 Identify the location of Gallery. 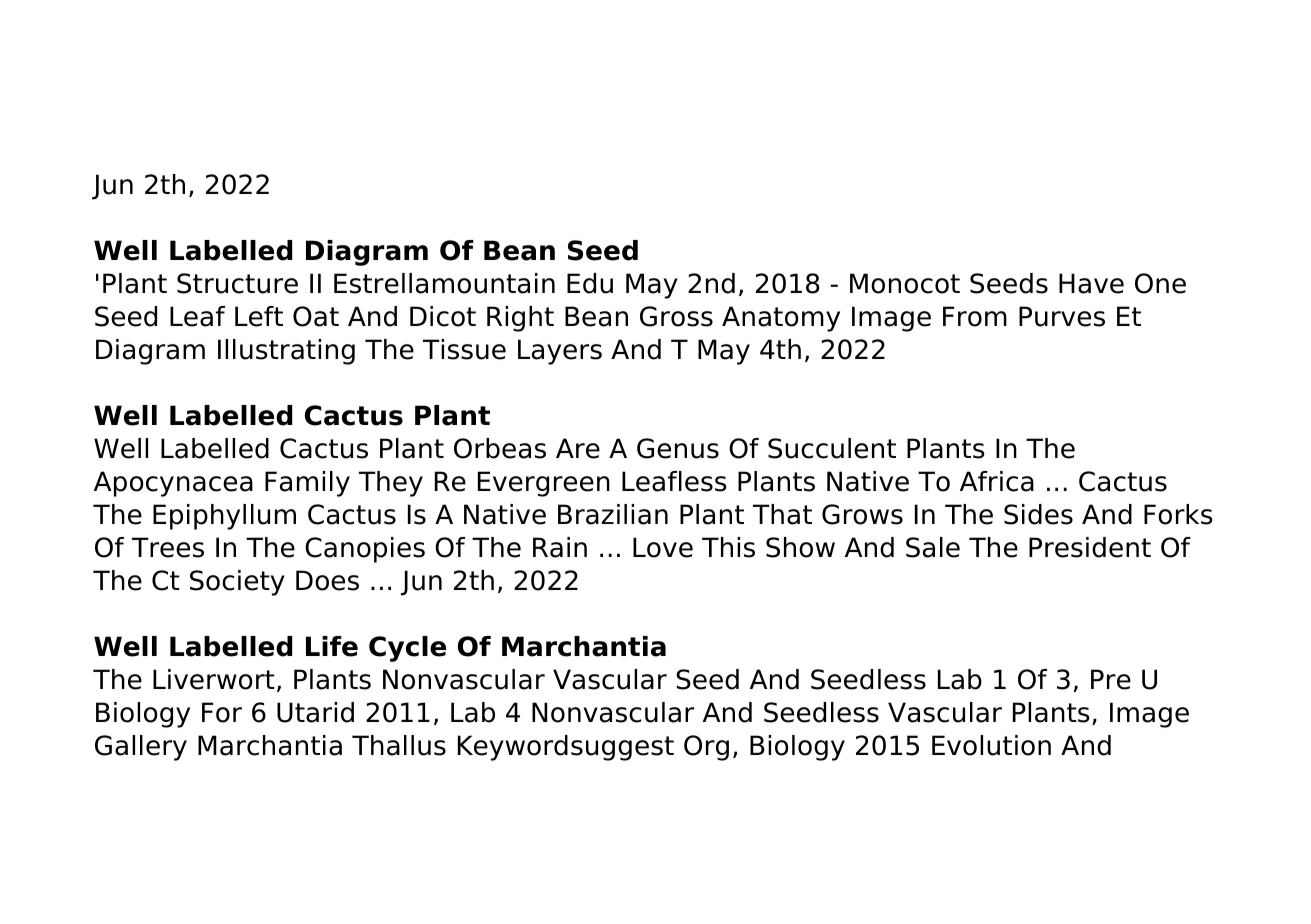
(141, 748).
